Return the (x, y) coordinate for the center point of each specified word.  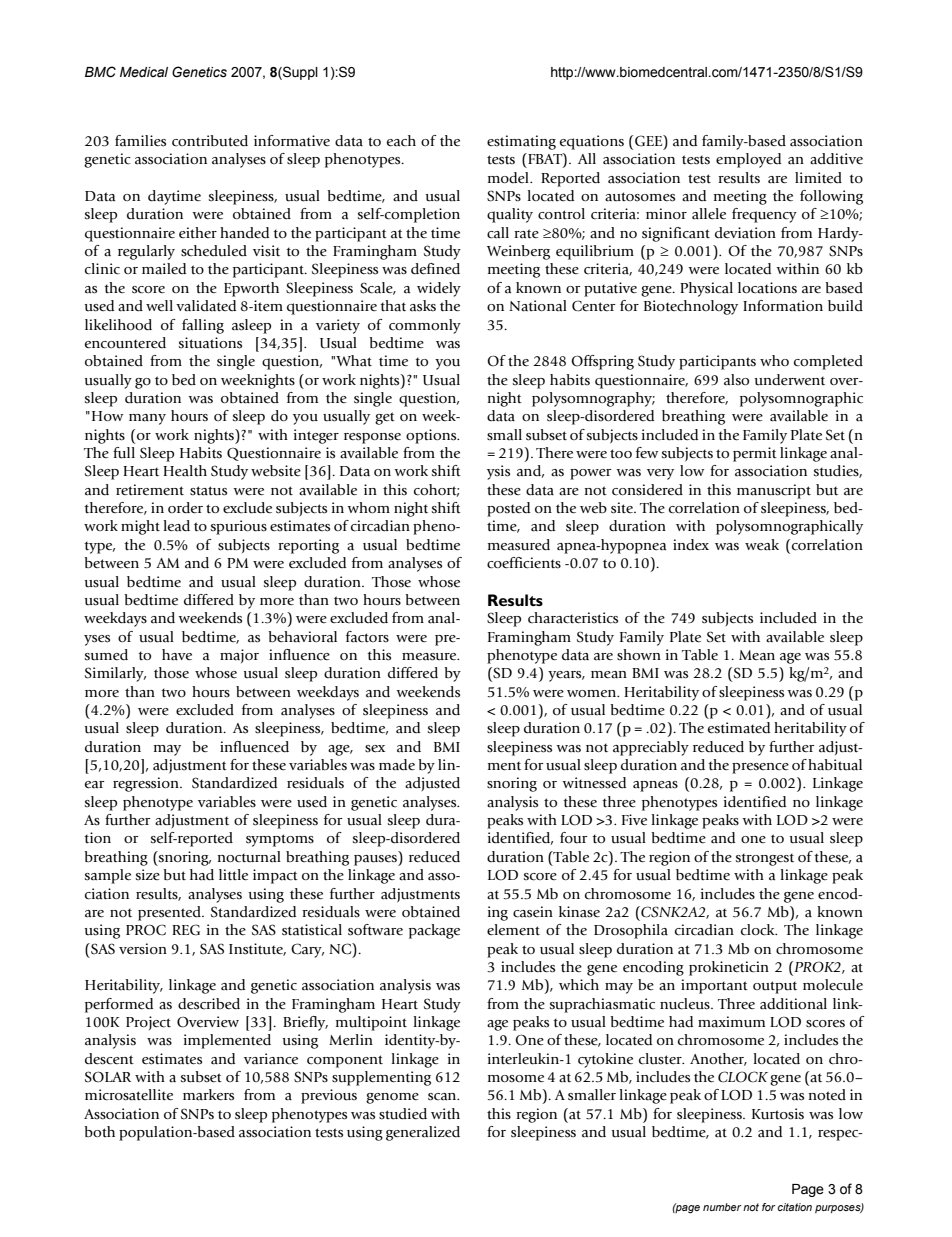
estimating (521, 142)
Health (185, 471)
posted (508, 509)
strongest (765, 860)
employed (748, 160)
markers (208, 1095)
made (397, 765)
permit (755, 454)
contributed (210, 141)
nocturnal (249, 857)
